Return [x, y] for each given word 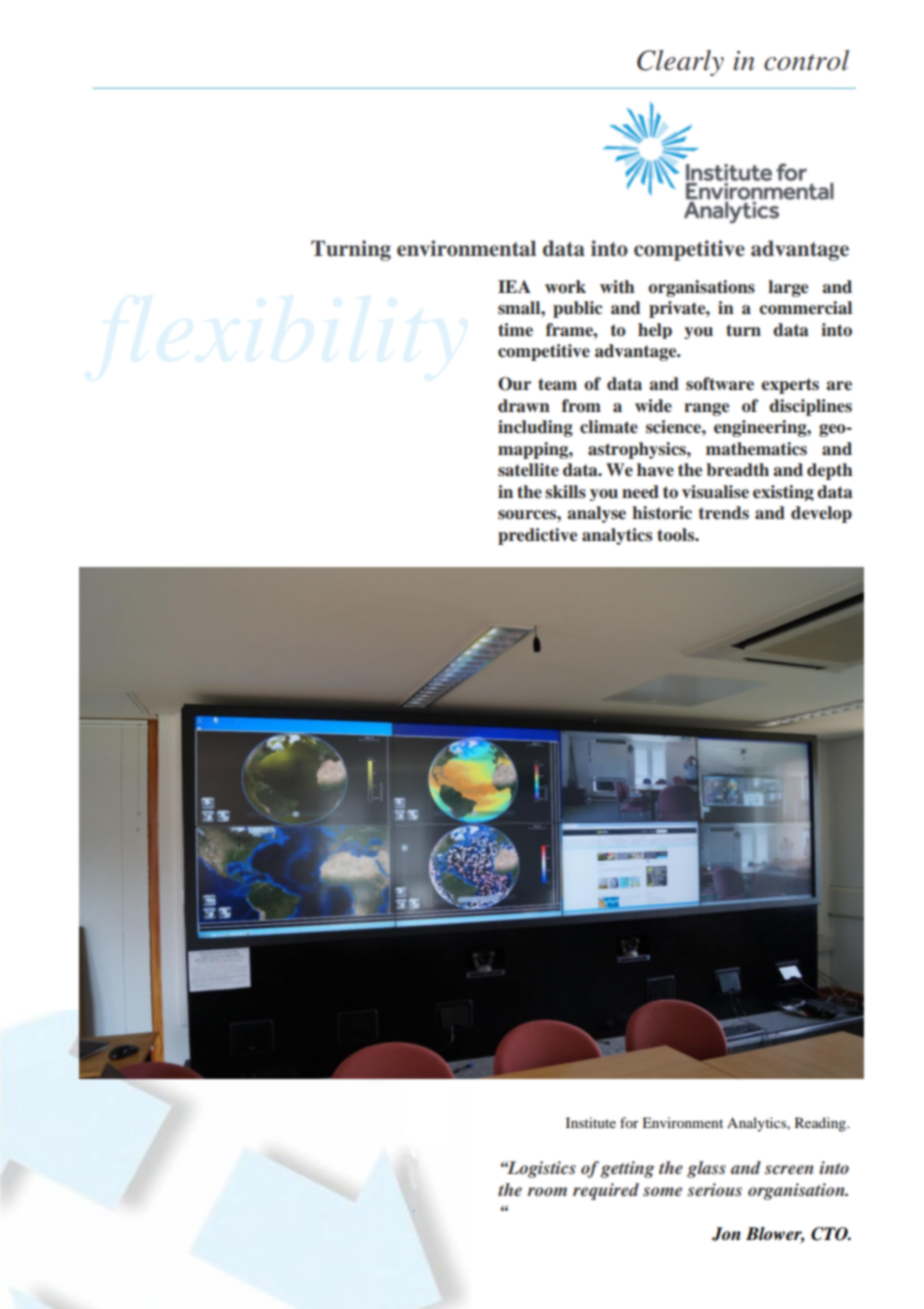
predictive [537, 536]
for [629, 1122]
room [547, 1191]
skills [565, 492]
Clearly [680, 63]
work [565, 287]
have [655, 470]
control [806, 60]
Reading [821, 1124]
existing [783, 493]
